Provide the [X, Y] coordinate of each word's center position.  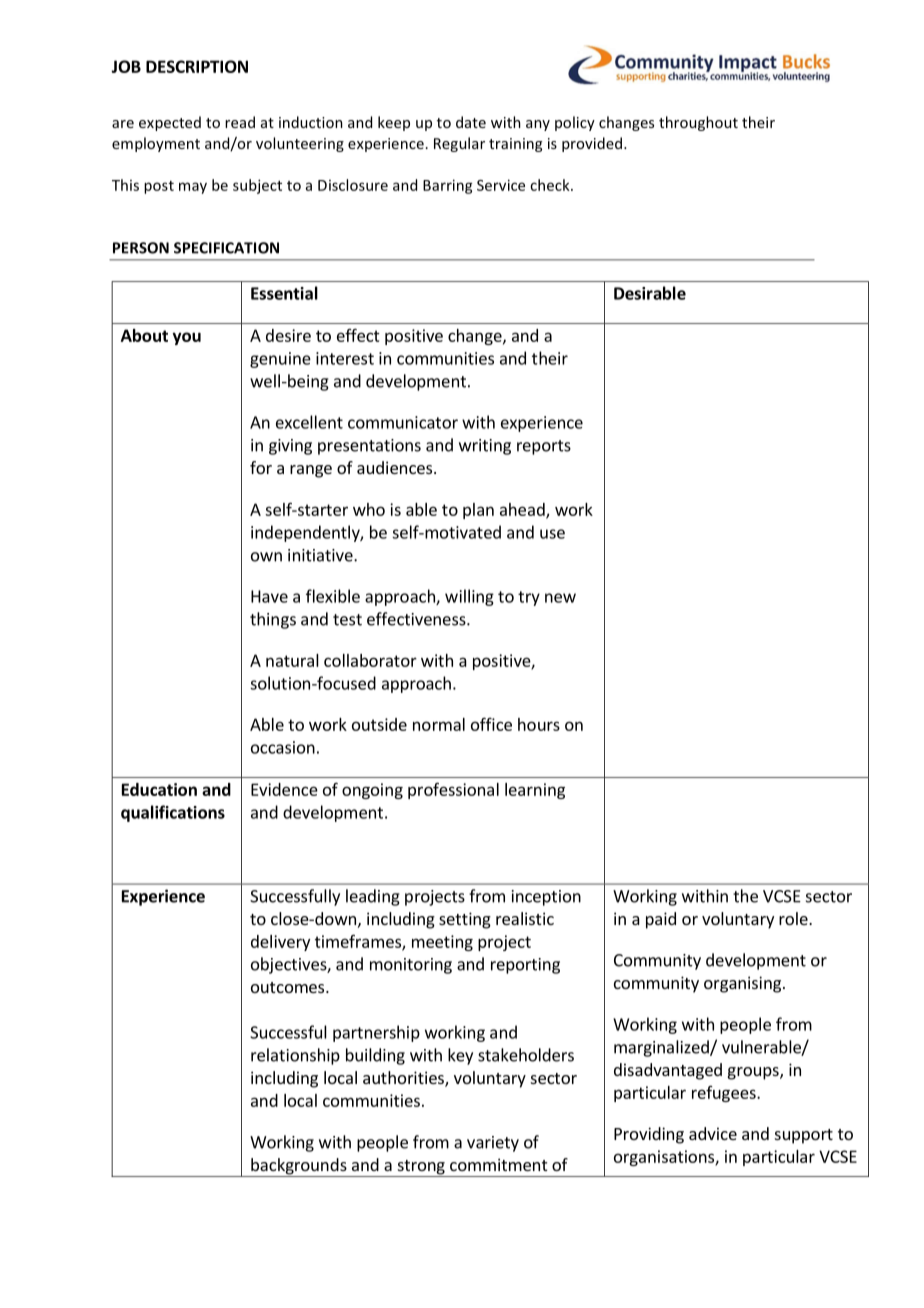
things [273, 620]
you [186, 338]
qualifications [173, 813]
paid [661, 920]
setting [465, 920]
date [471, 122]
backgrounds [299, 1167]
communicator [403, 422]
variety [493, 1144]
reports [544, 447]
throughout [698, 123]
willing [469, 597]
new [560, 598]
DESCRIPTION [197, 66]
